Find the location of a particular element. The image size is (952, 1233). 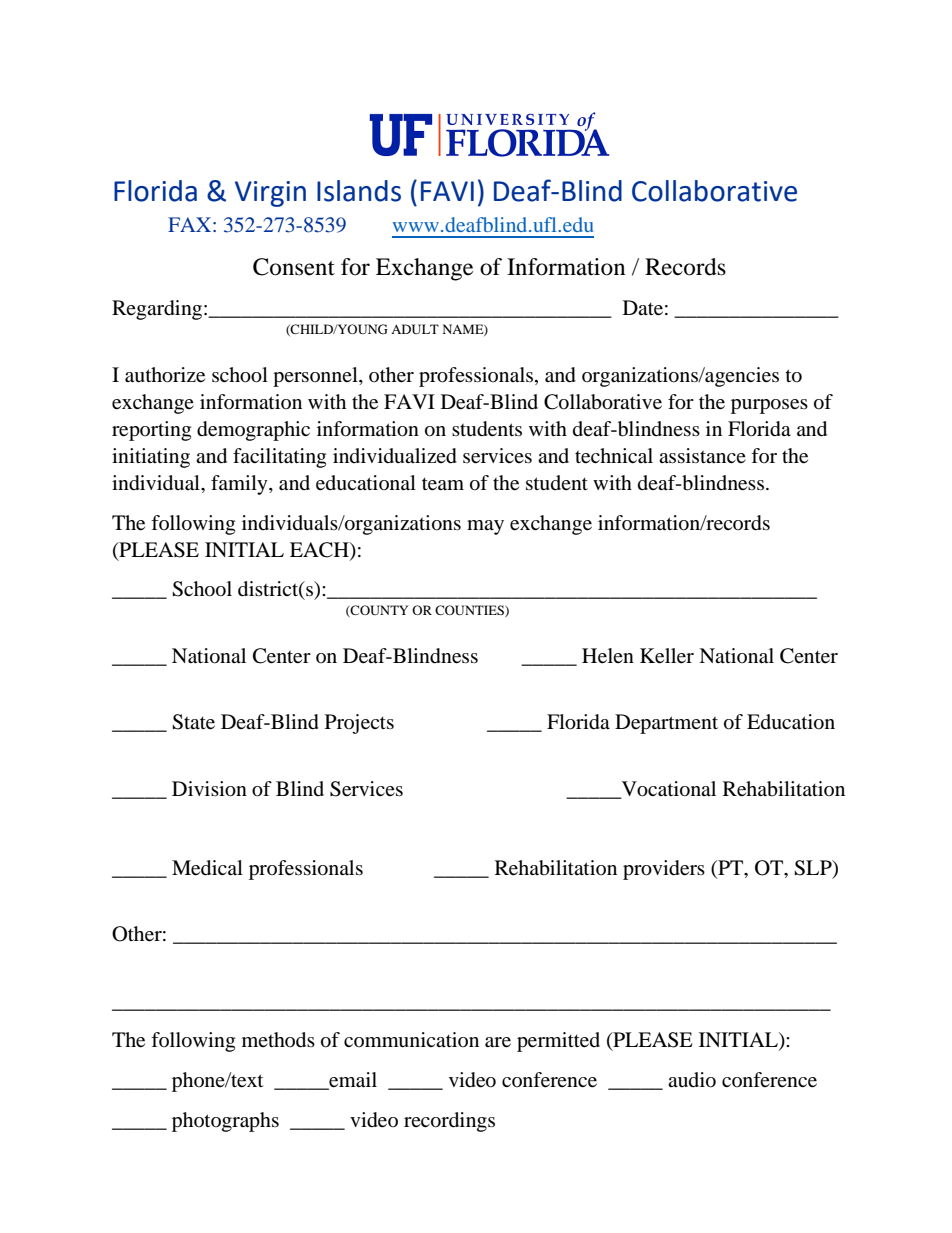

COUNTIES is located at coordinates (470, 611).
